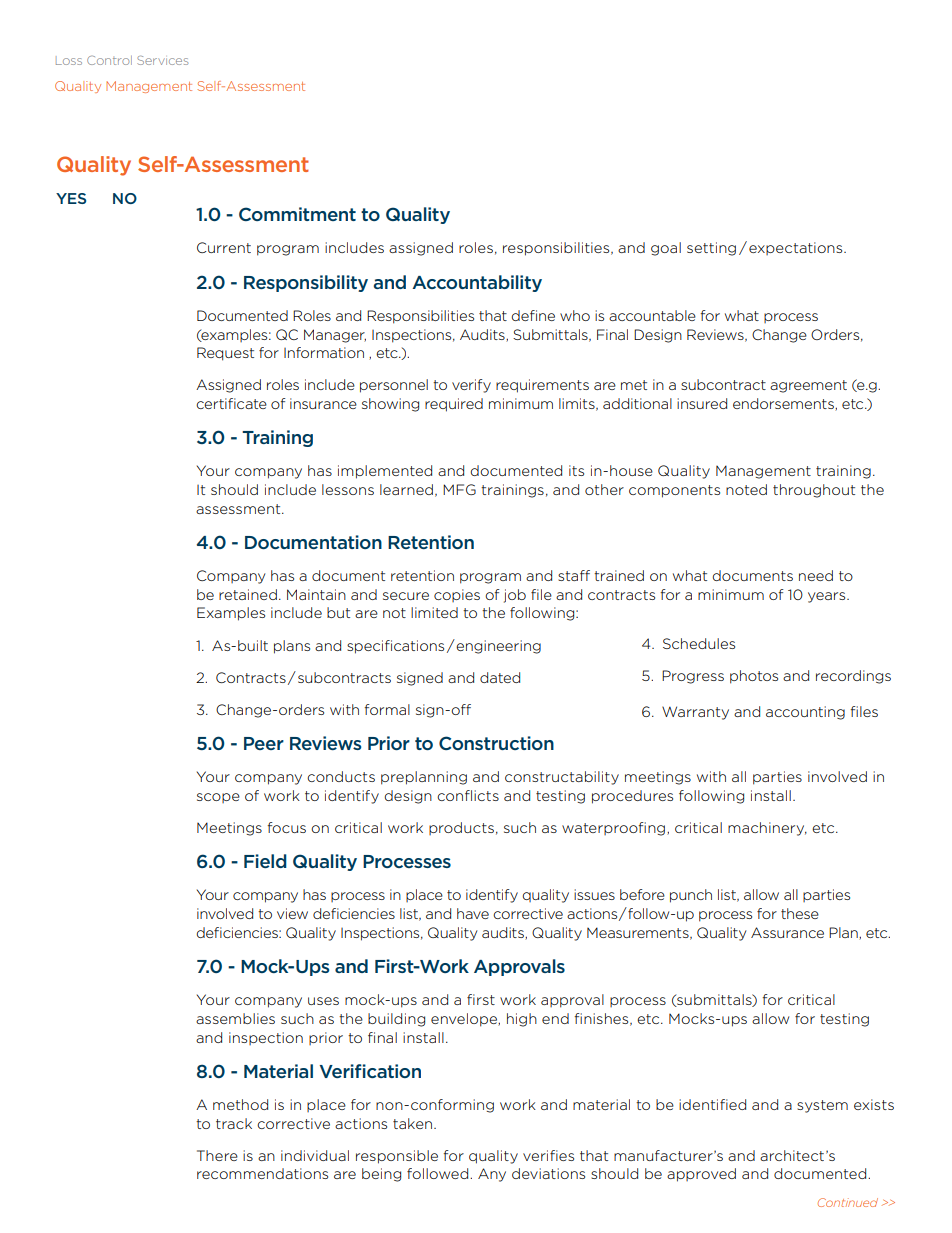  What do you see at coordinates (797, 248) in the page?
I see `expectations` at bounding box center [797, 248].
